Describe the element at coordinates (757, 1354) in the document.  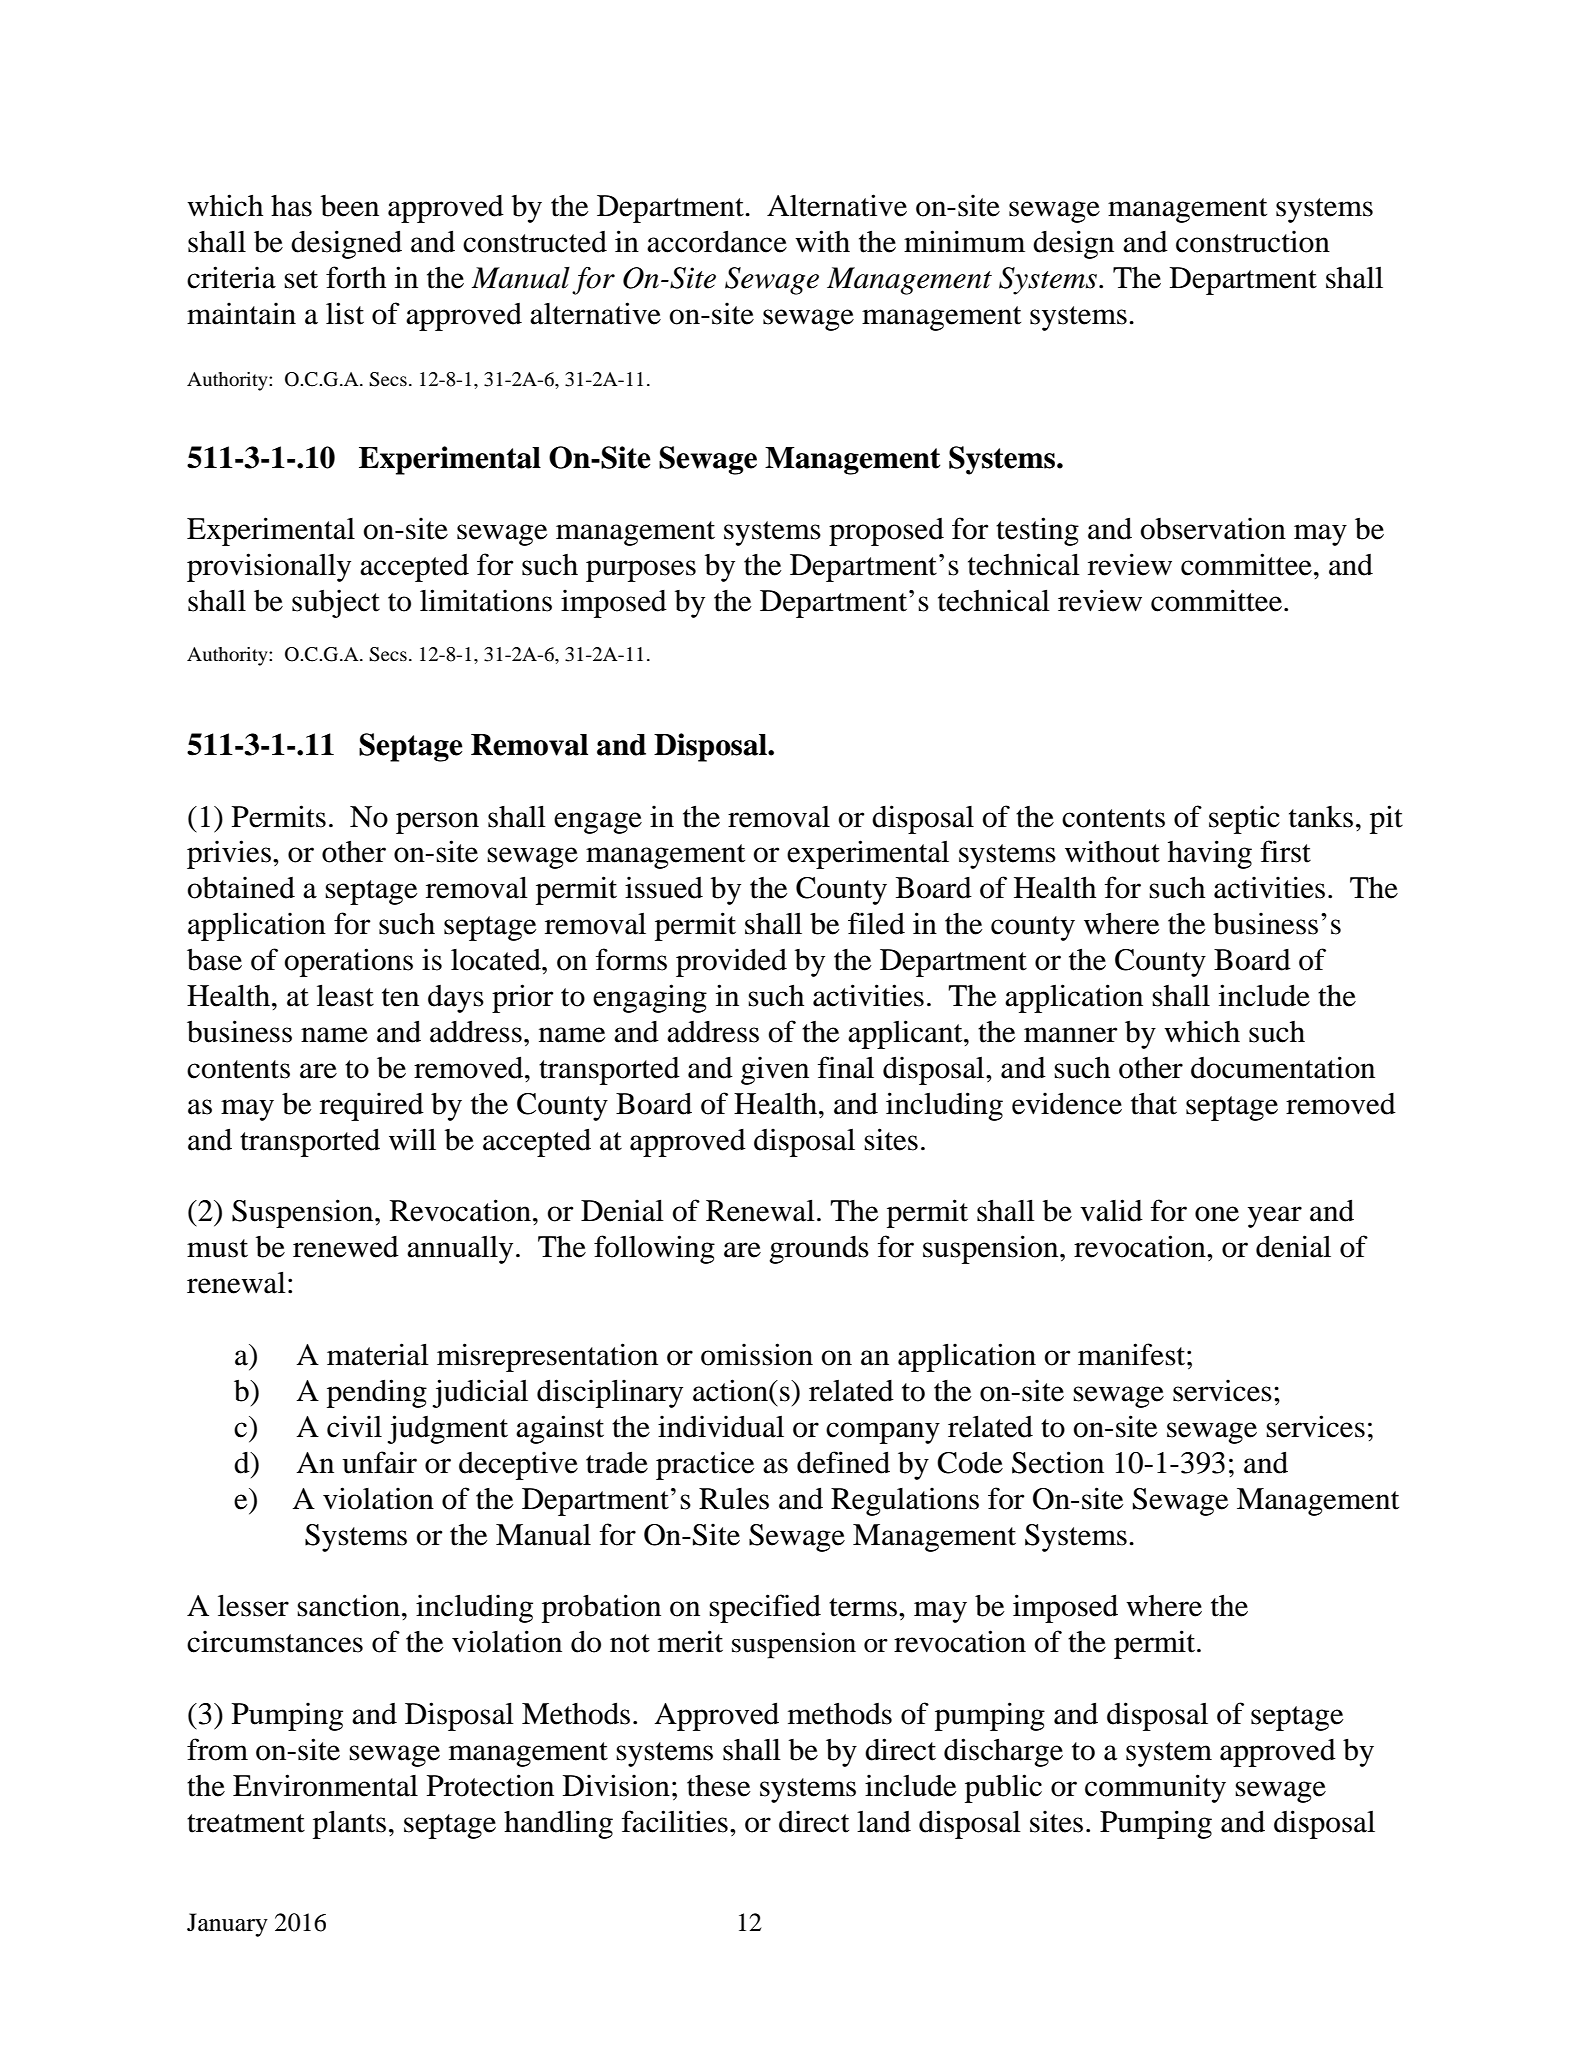
I see `omission` at that location.
